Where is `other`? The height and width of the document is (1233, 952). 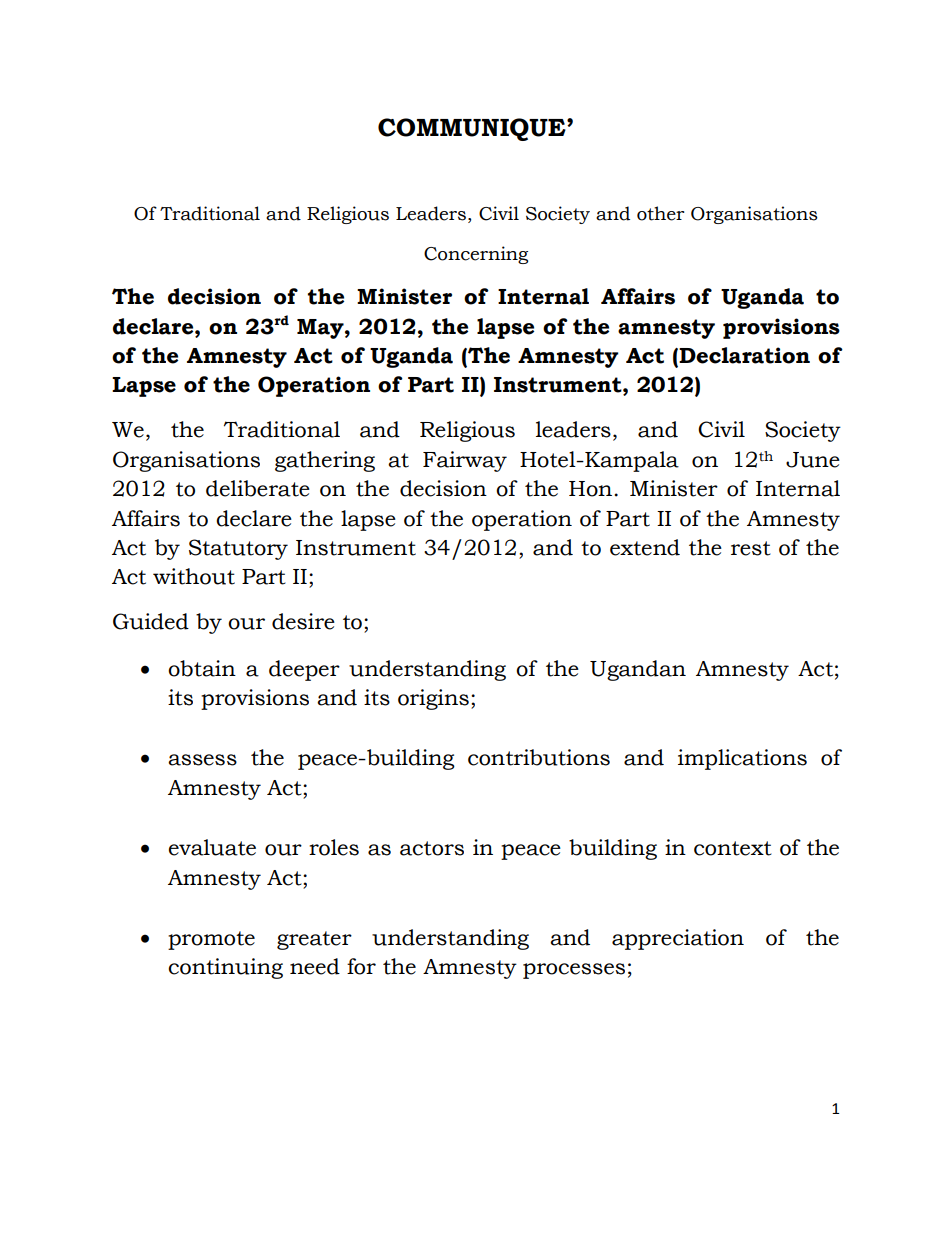 other is located at coordinates (660, 213).
